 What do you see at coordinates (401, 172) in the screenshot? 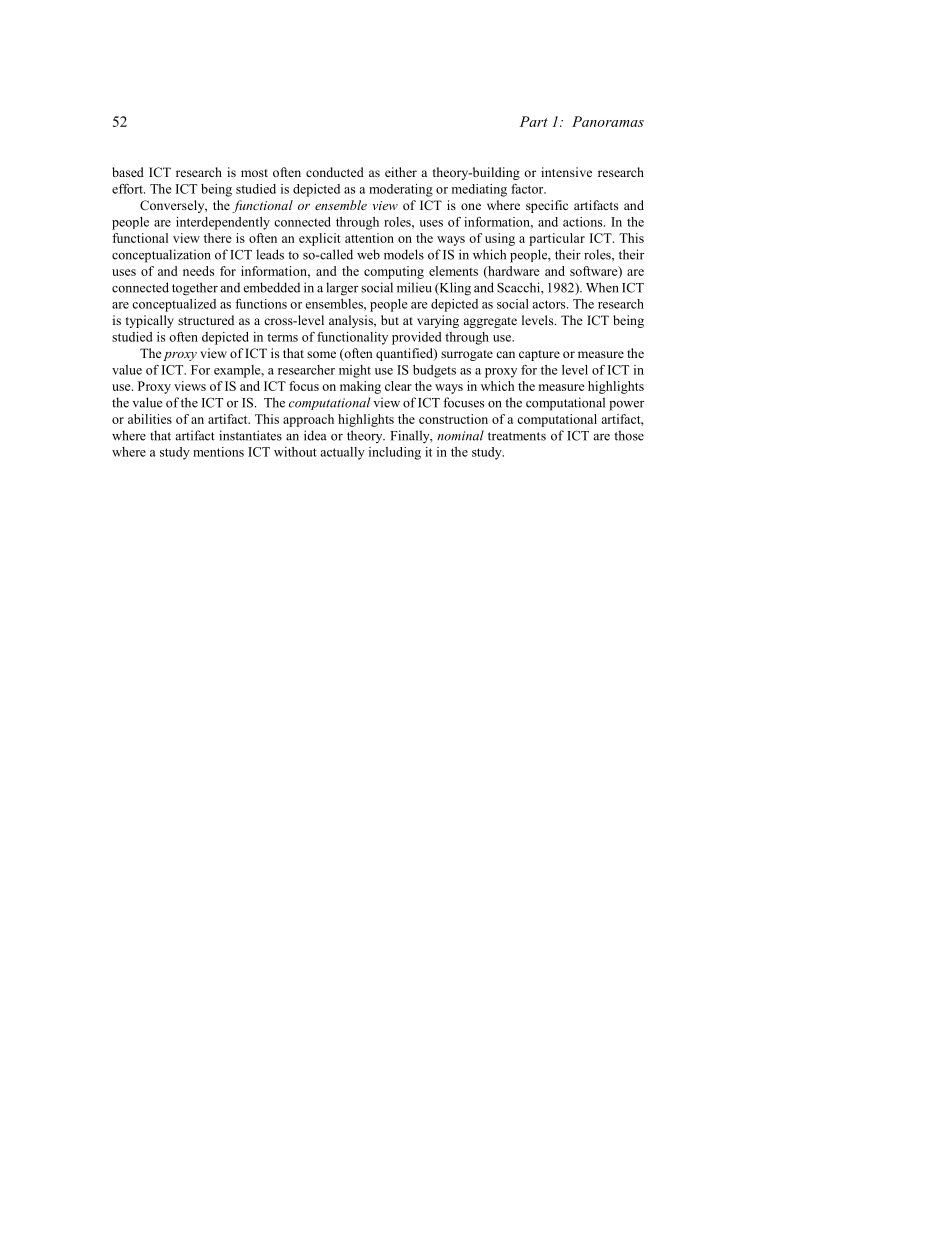
I see `either` at bounding box center [401, 172].
